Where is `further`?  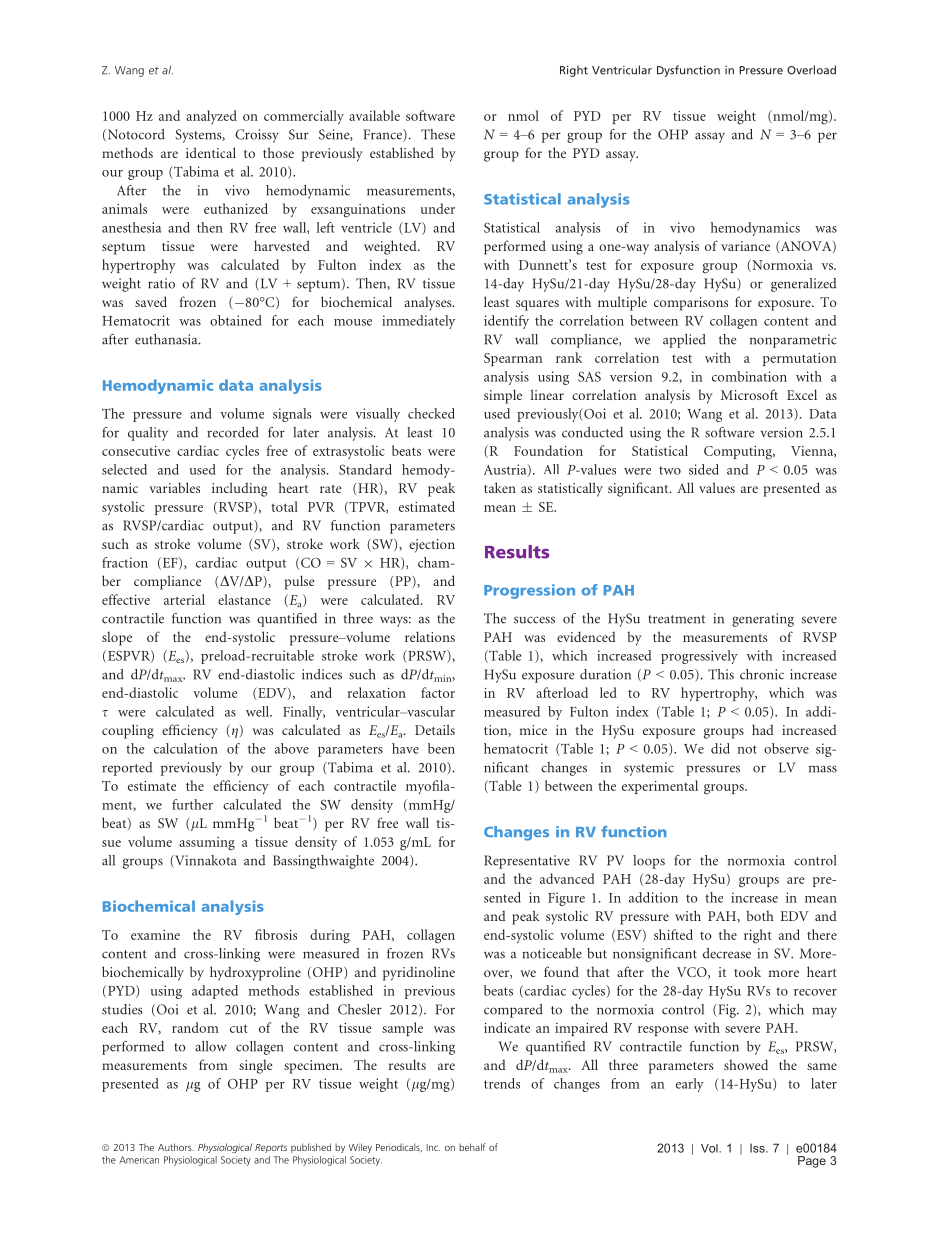
further is located at coordinates (192, 804).
